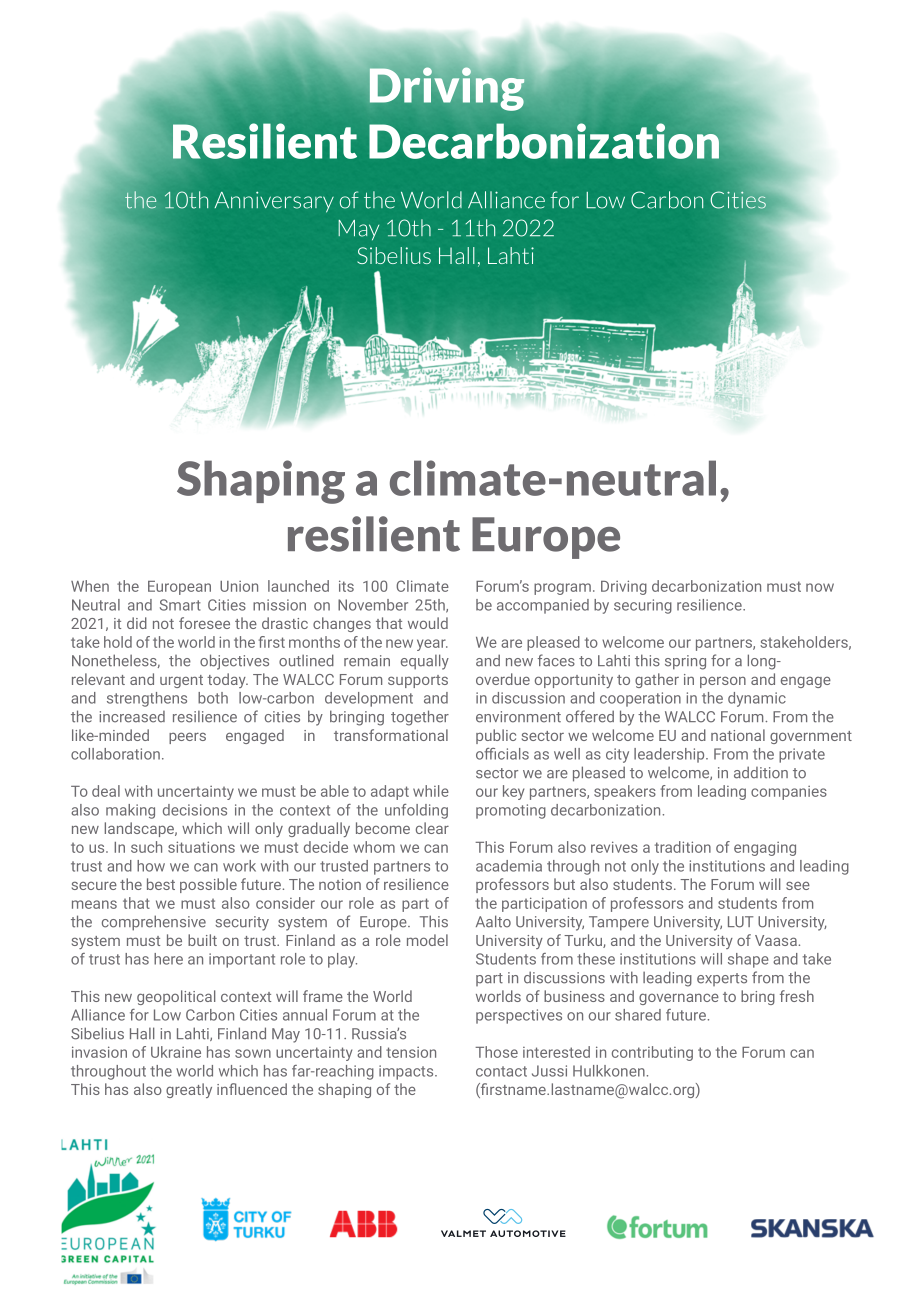 This screenshot has width=924, height=1308. I want to click on year, so click(432, 645).
